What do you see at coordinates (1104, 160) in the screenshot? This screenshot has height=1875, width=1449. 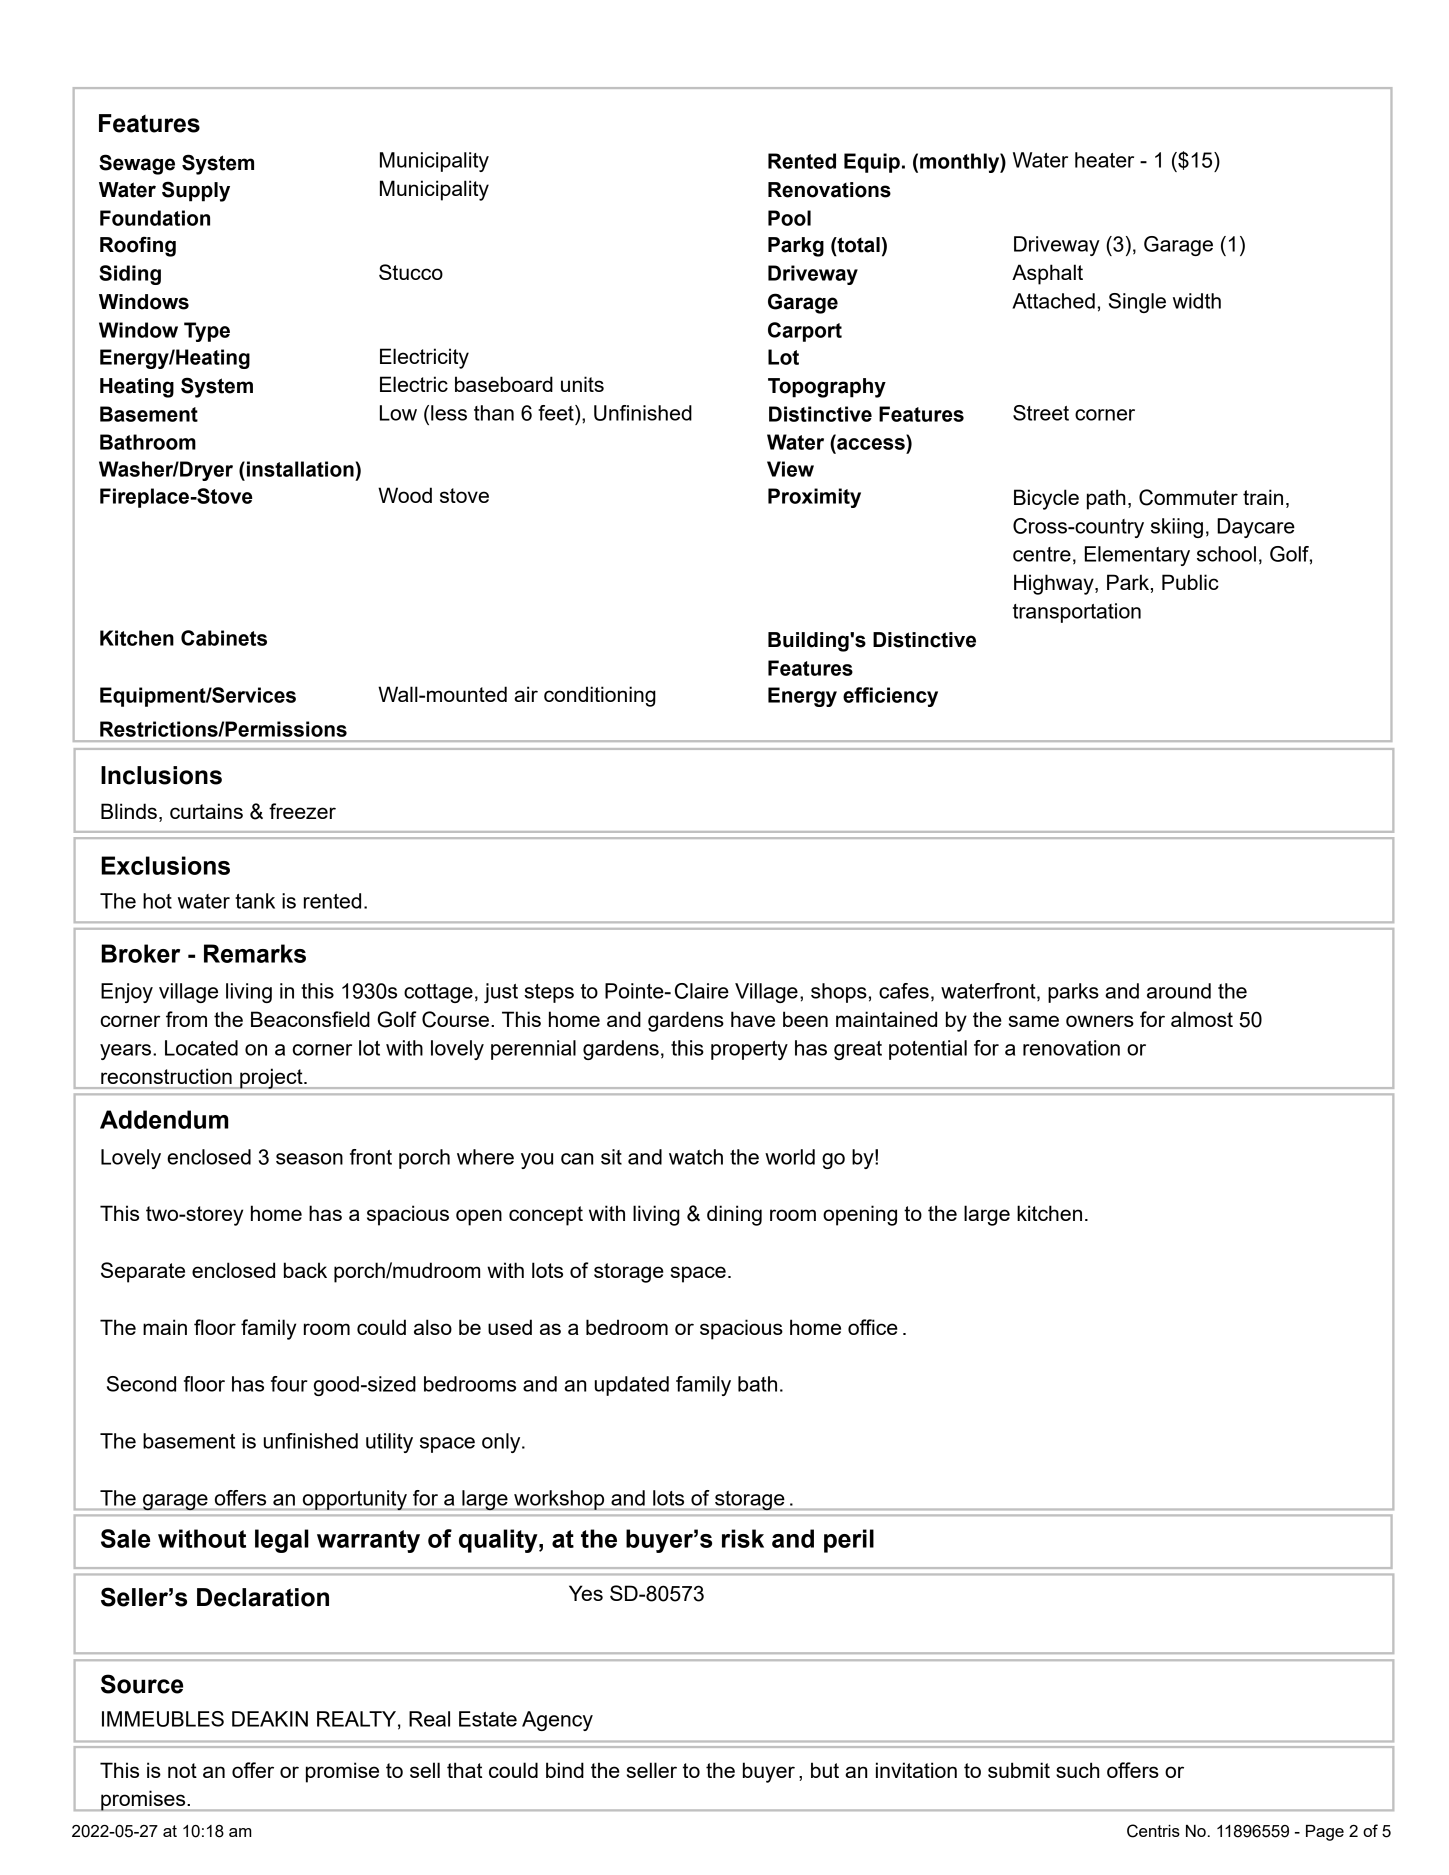 I see `heater` at bounding box center [1104, 160].
